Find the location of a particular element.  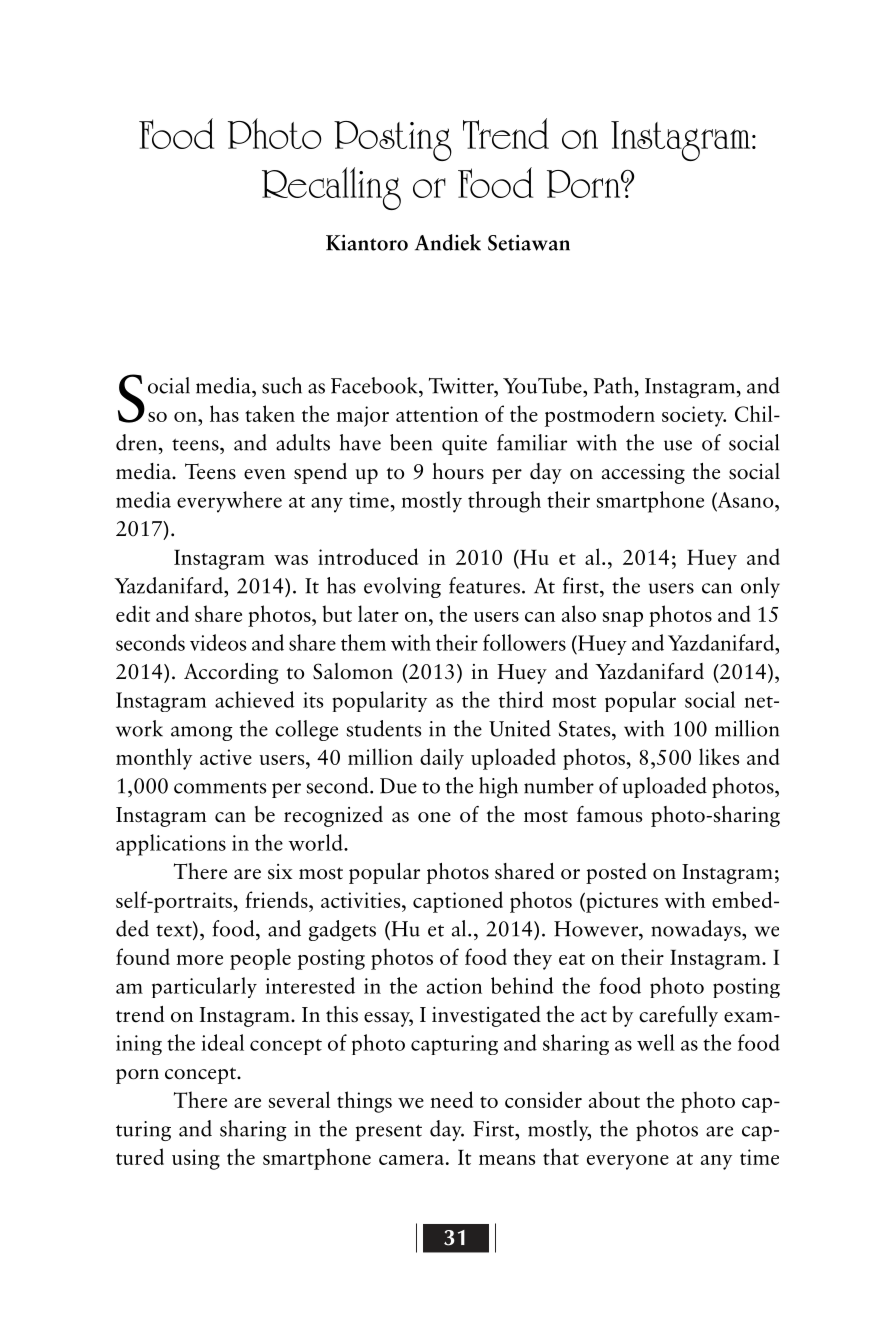

third is located at coordinates (521, 699).
